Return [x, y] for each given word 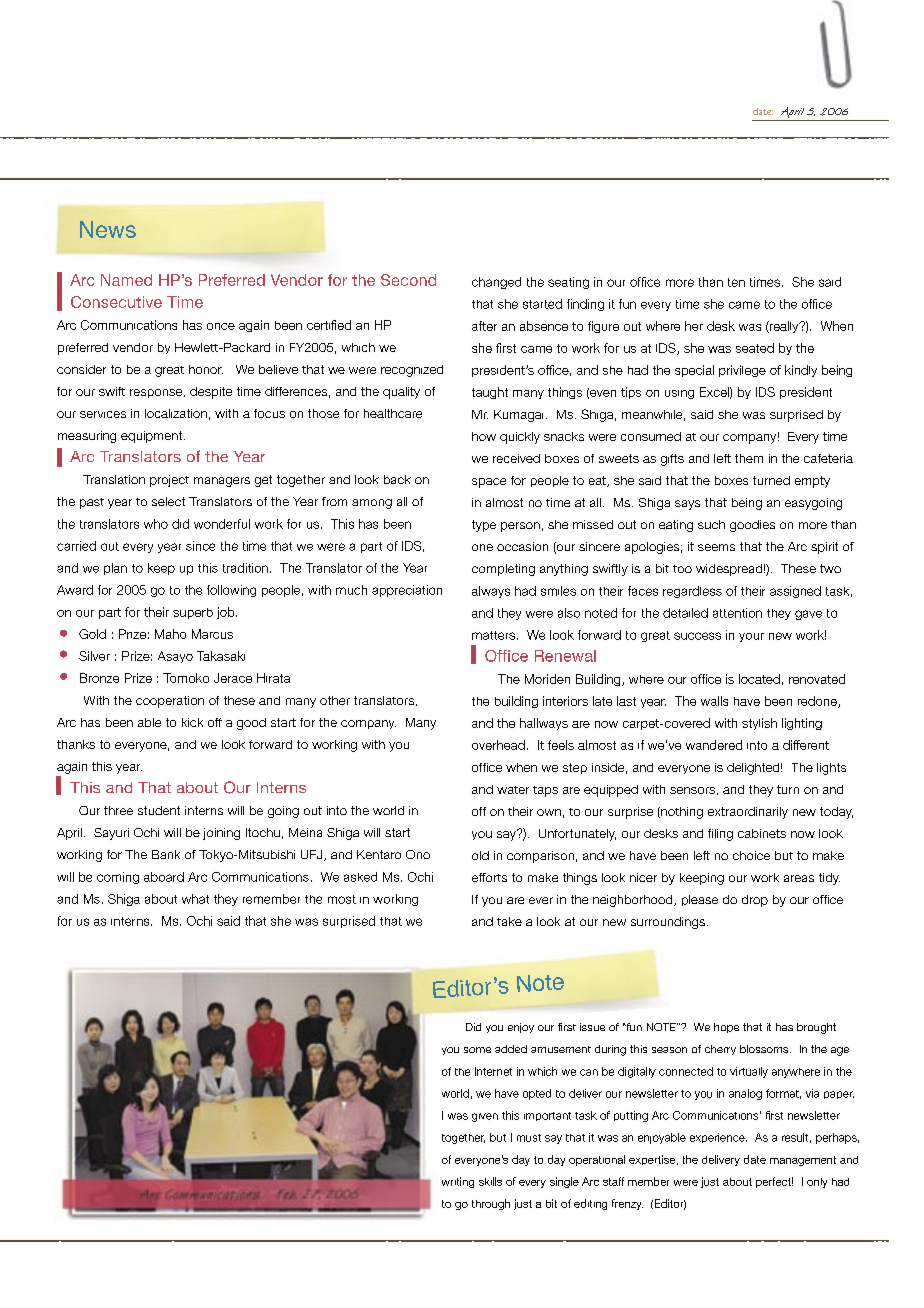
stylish [759, 724]
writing [458, 1182]
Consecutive [116, 302]
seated [755, 348]
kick [192, 722]
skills [490, 1181]
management [803, 1161]
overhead [498, 745]
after [484, 326]
